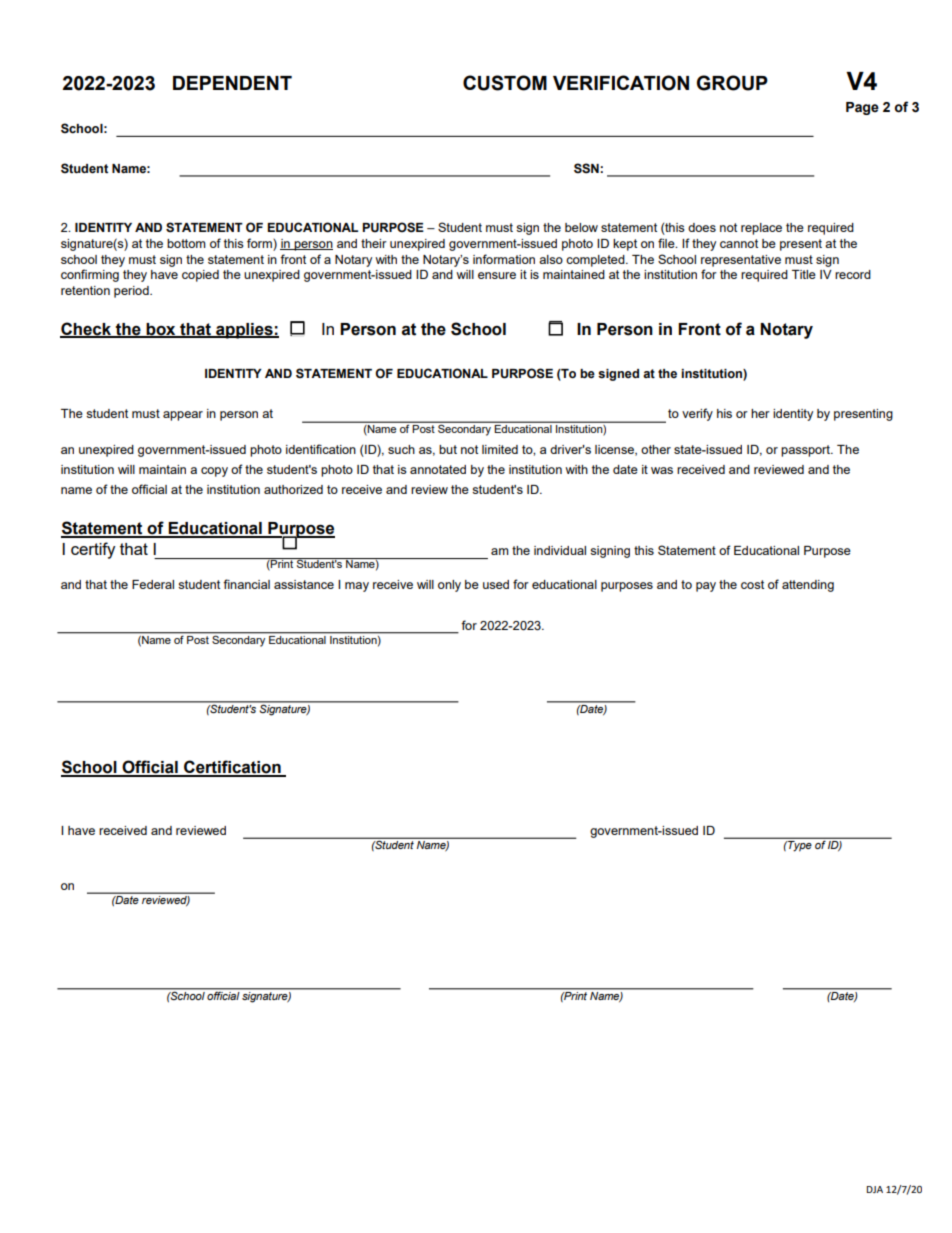 This page has height=1233, width=952. I want to click on copy, so click(214, 472).
